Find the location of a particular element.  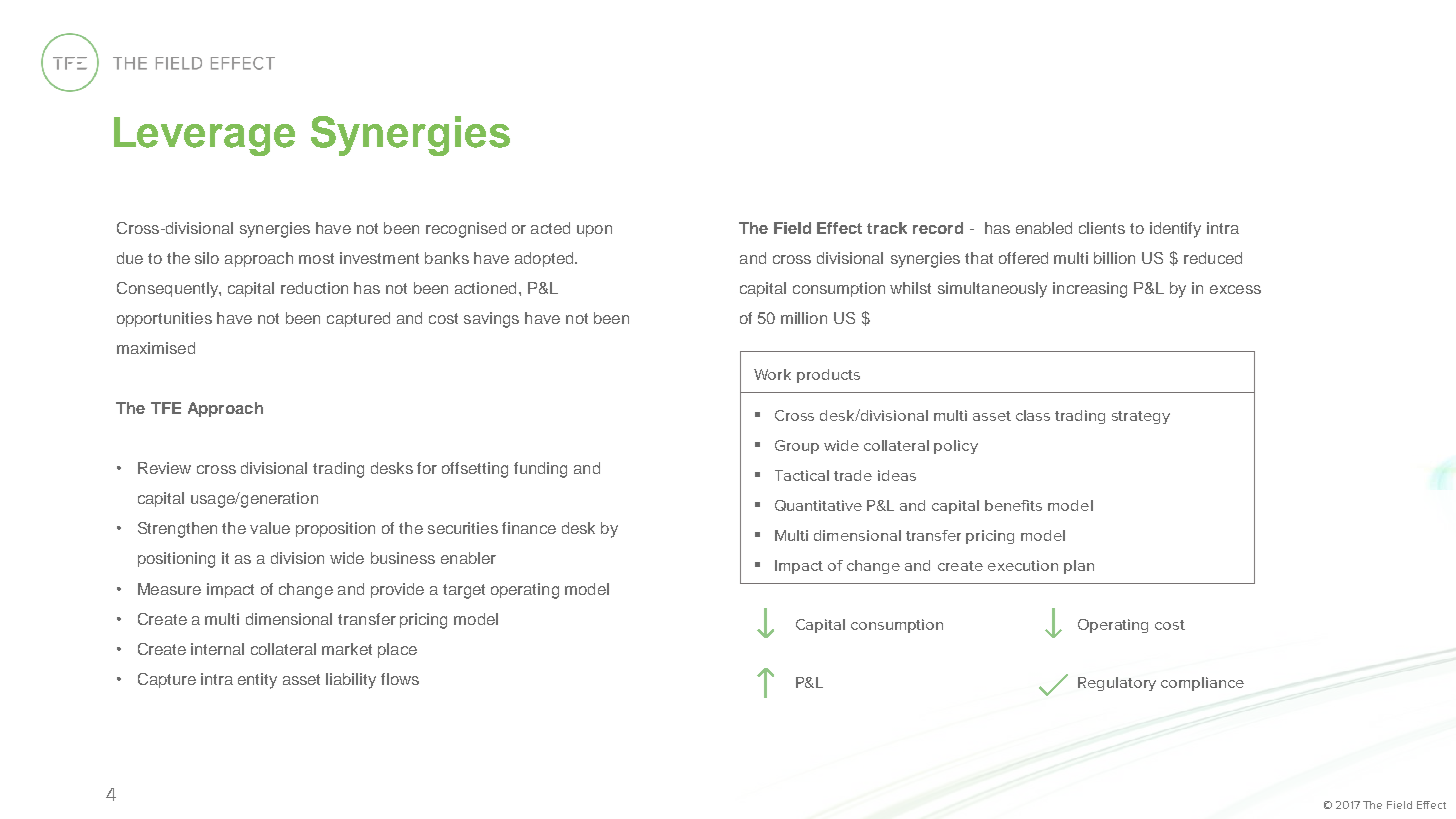

opportunities is located at coordinates (164, 319).
